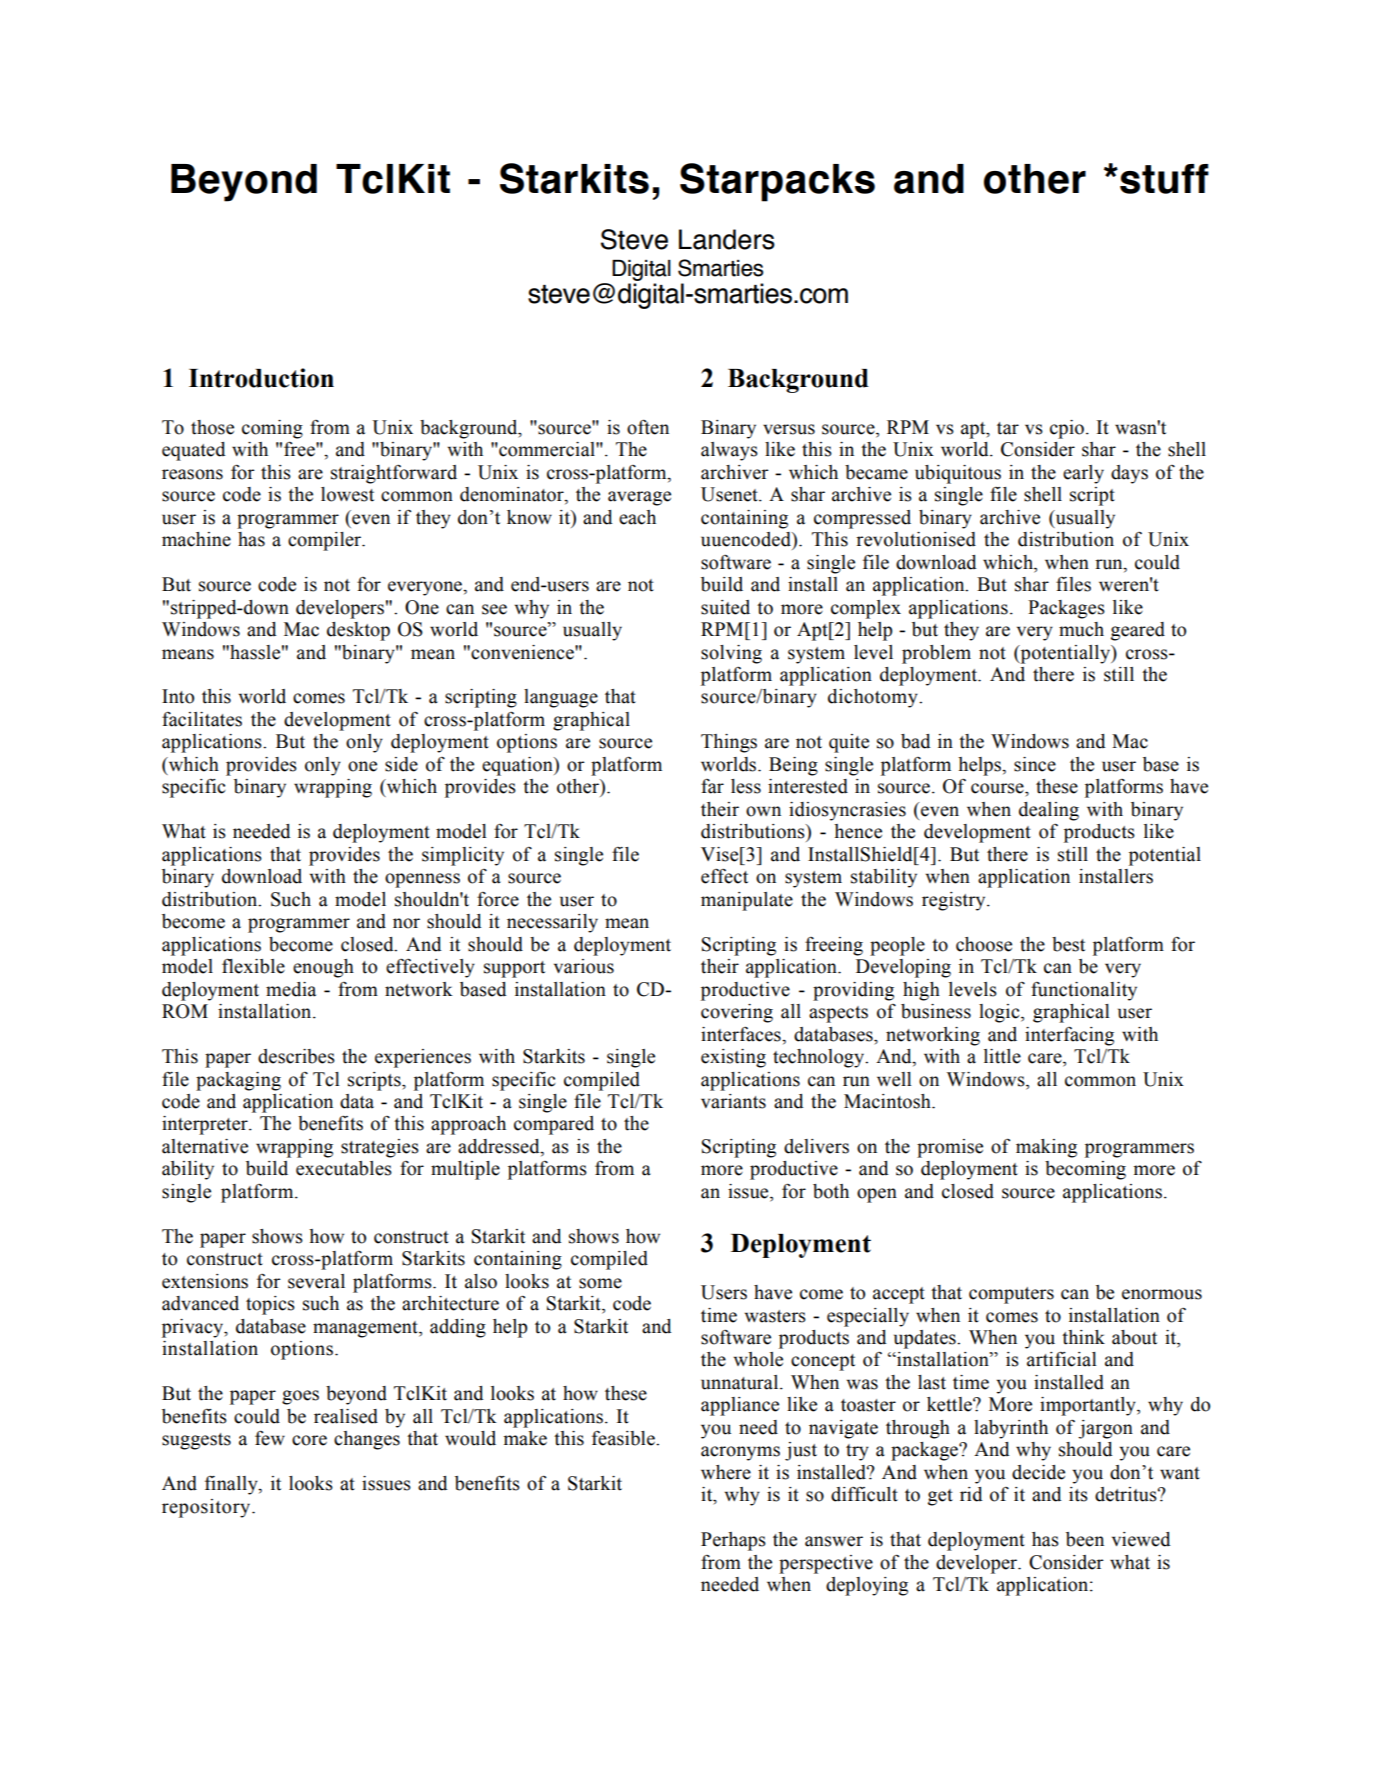 The height and width of the image is (1780, 1375). What do you see at coordinates (207, 1508) in the image?
I see `repository` at bounding box center [207, 1508].
